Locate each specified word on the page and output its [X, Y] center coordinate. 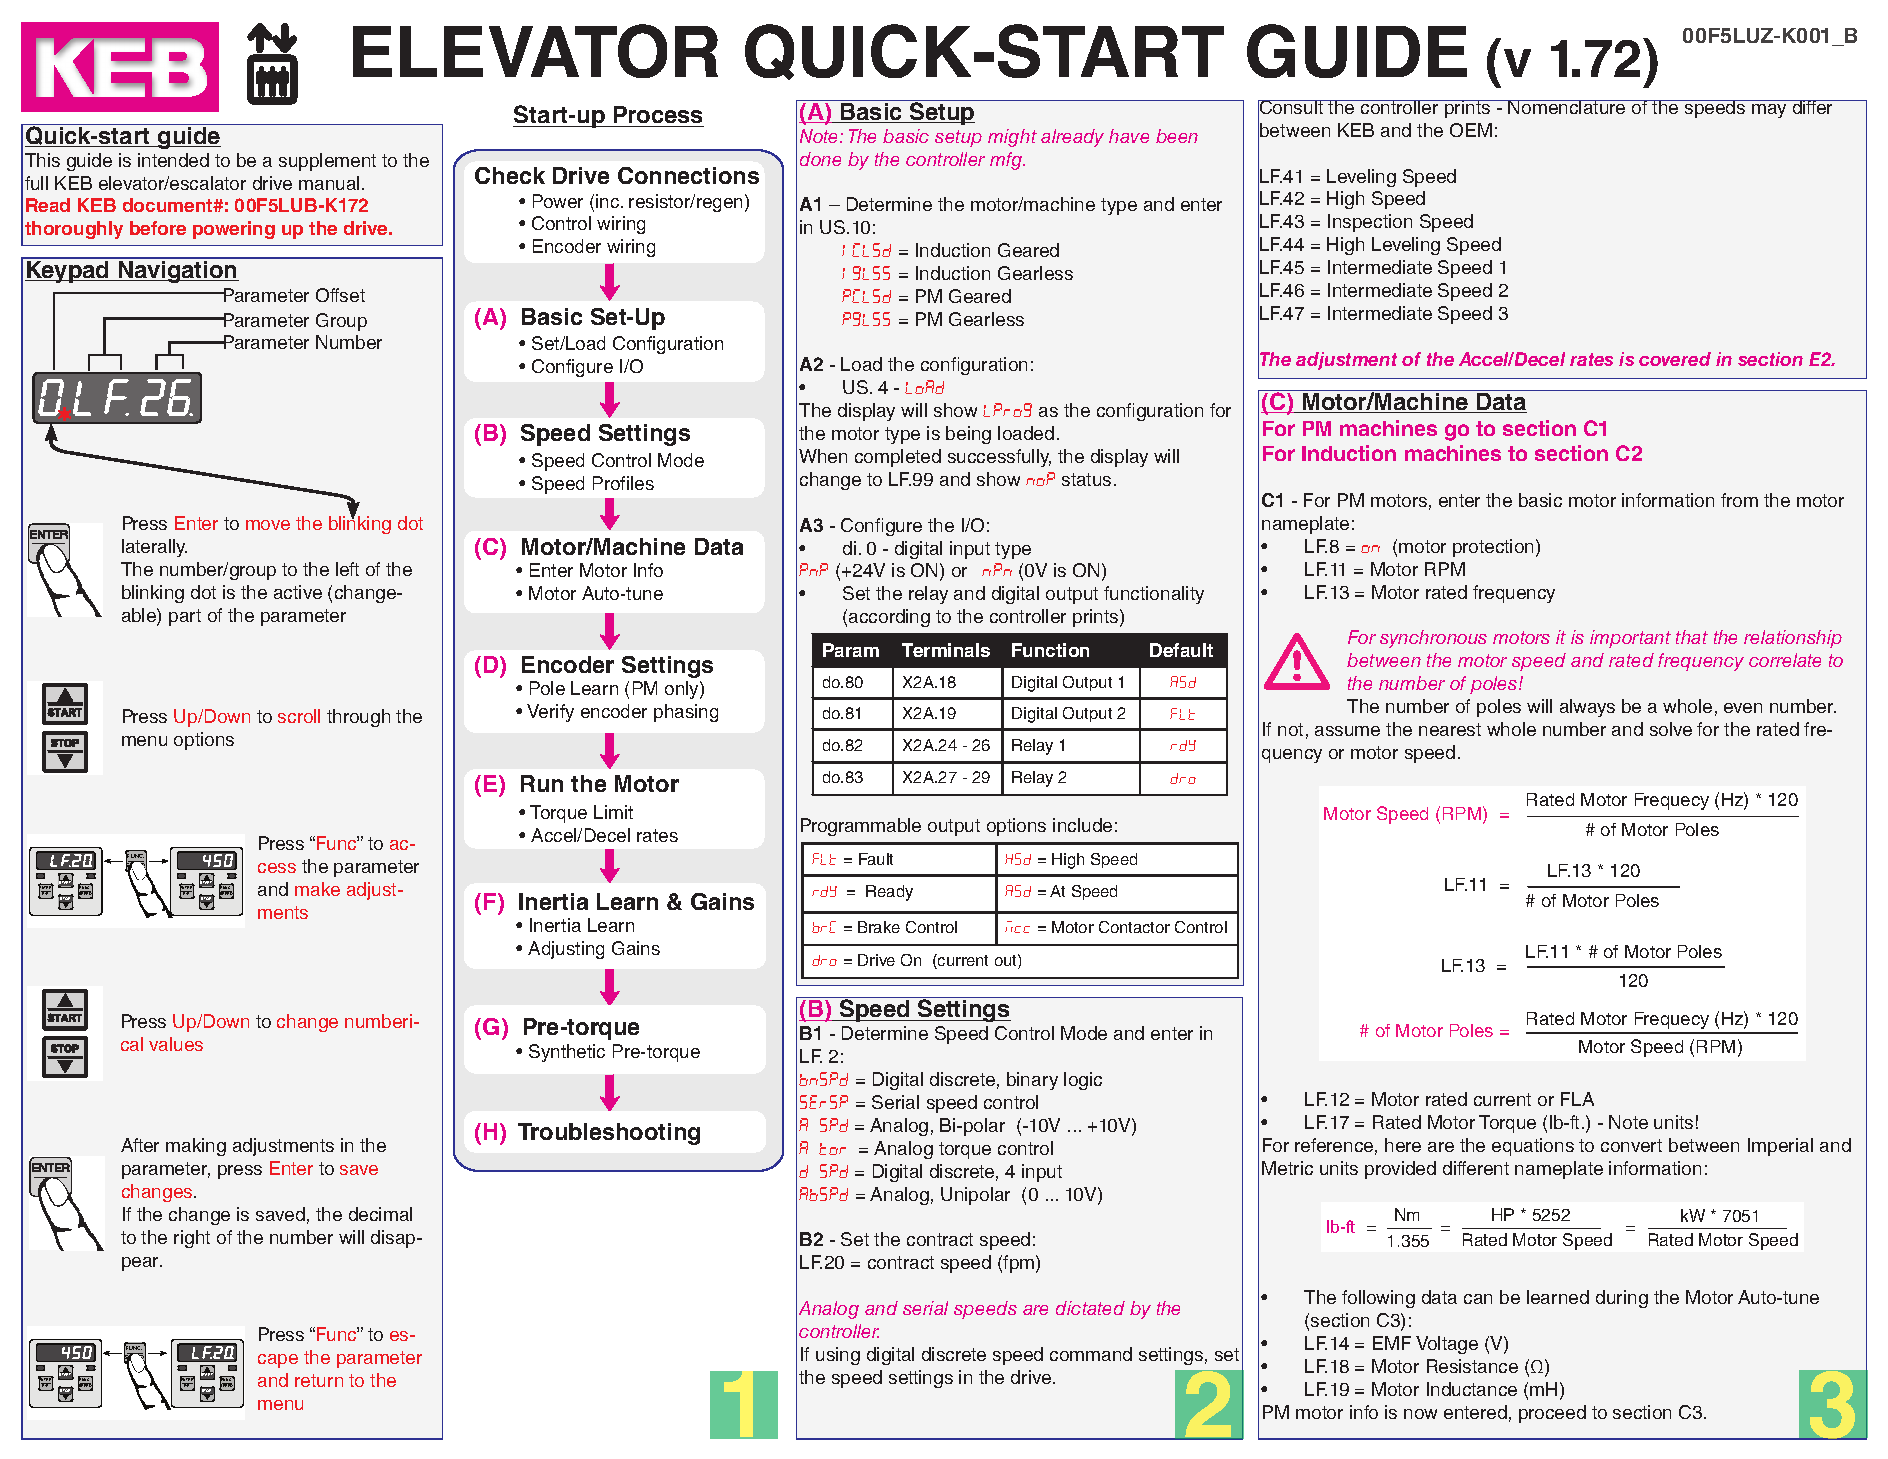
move [268, 525]
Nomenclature [1567, 107]
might [1012, 138]
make [317, 889]
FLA [1577, 1099]
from [1739, 500]
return [319, 1380]
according [889, 618]
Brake [879, 927]
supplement [327, 162]
